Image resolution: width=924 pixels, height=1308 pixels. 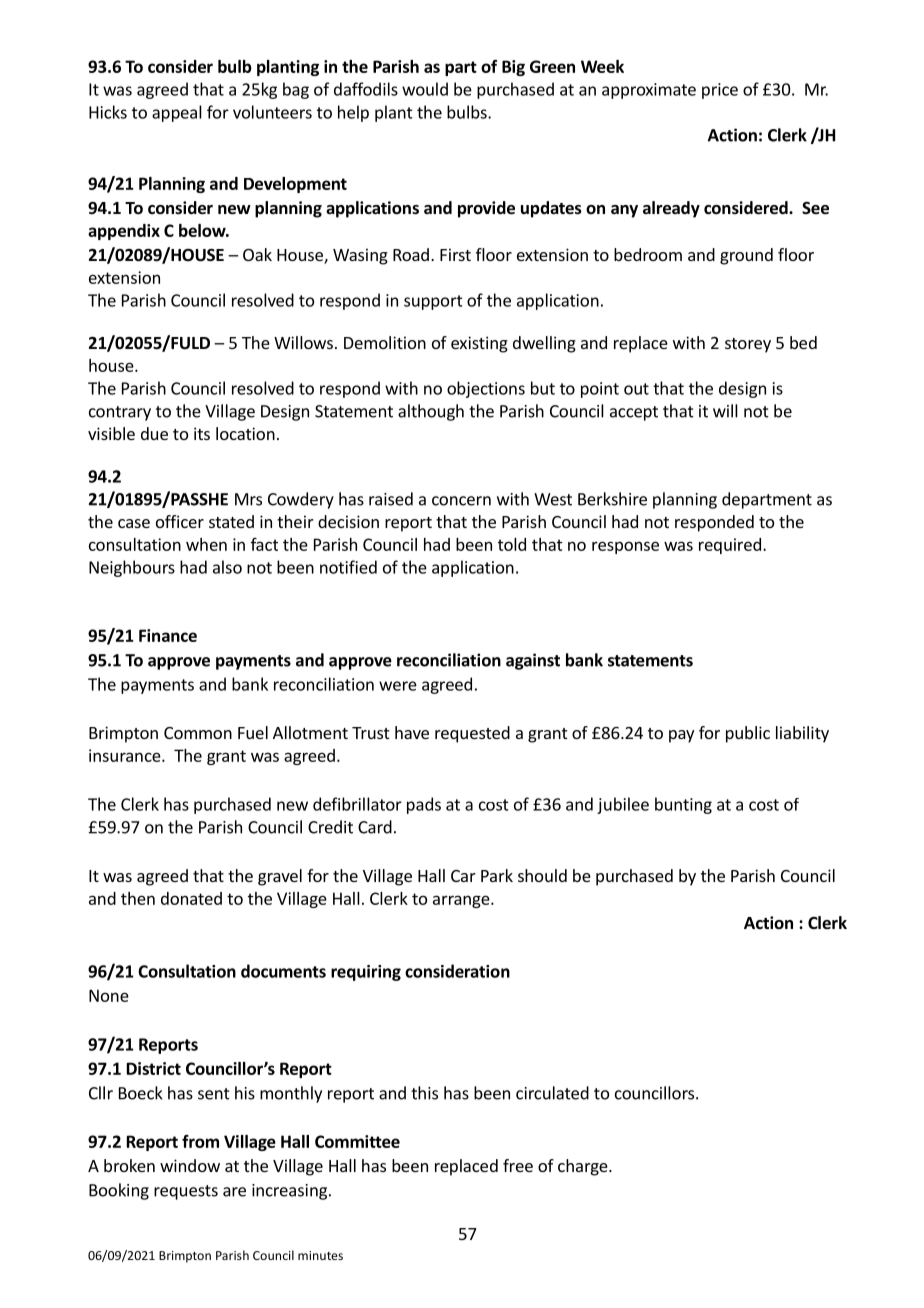 What do you see at coordinates (425, 89) in the screenshot?
I see `would` at bounding box center [425, 89].
